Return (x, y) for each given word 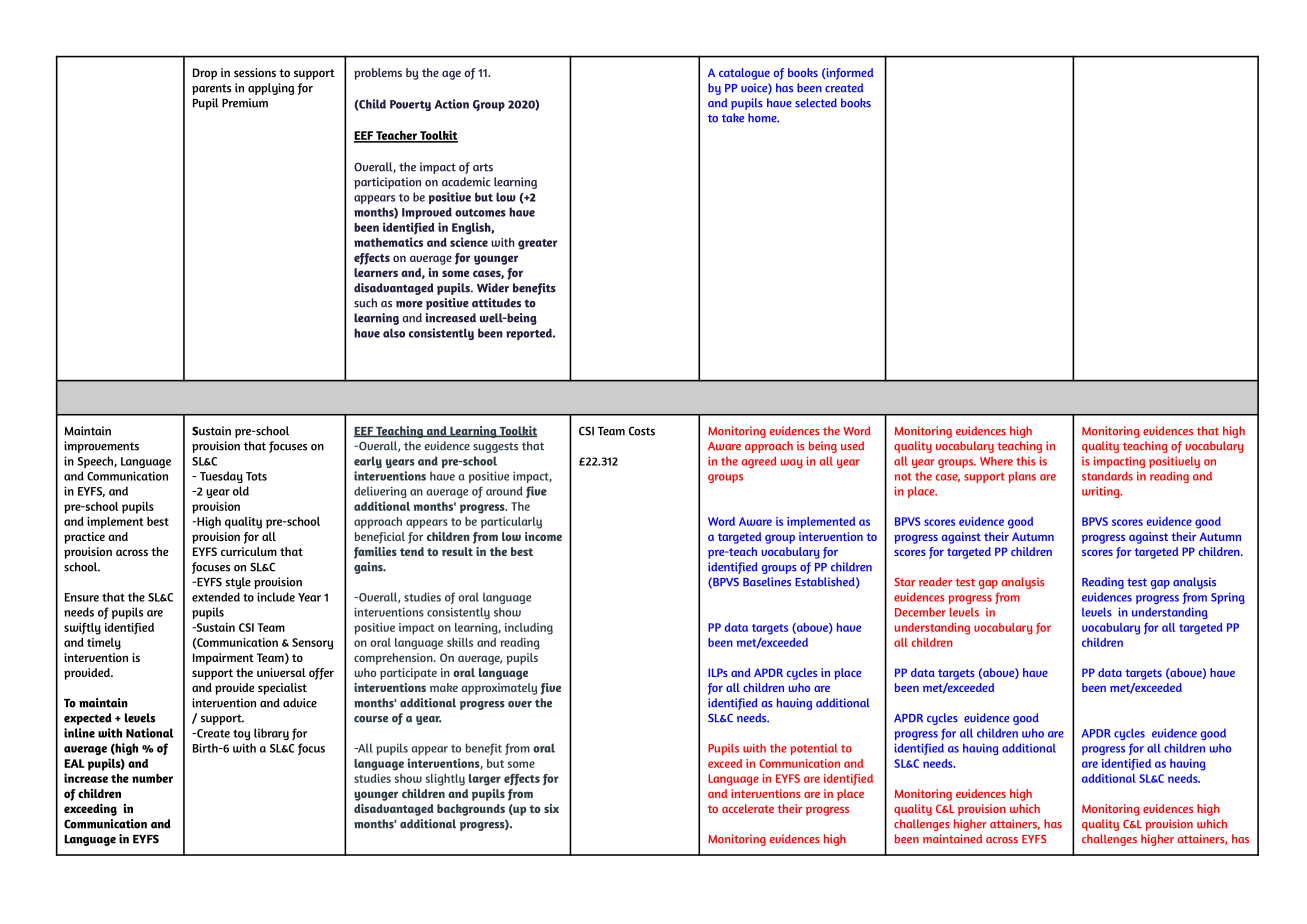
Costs (642, 431)
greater (537, 244)
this (1026, 461)
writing (1102, 492)
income (543, 536)
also (394, 333)
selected (816, 103)
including (529, 629)
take (733, 117)
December (920, 612)
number (152, 778)
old (241, 491)
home (763, 118)
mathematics (388, 242)
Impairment (223, 659)
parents (211, 89)
